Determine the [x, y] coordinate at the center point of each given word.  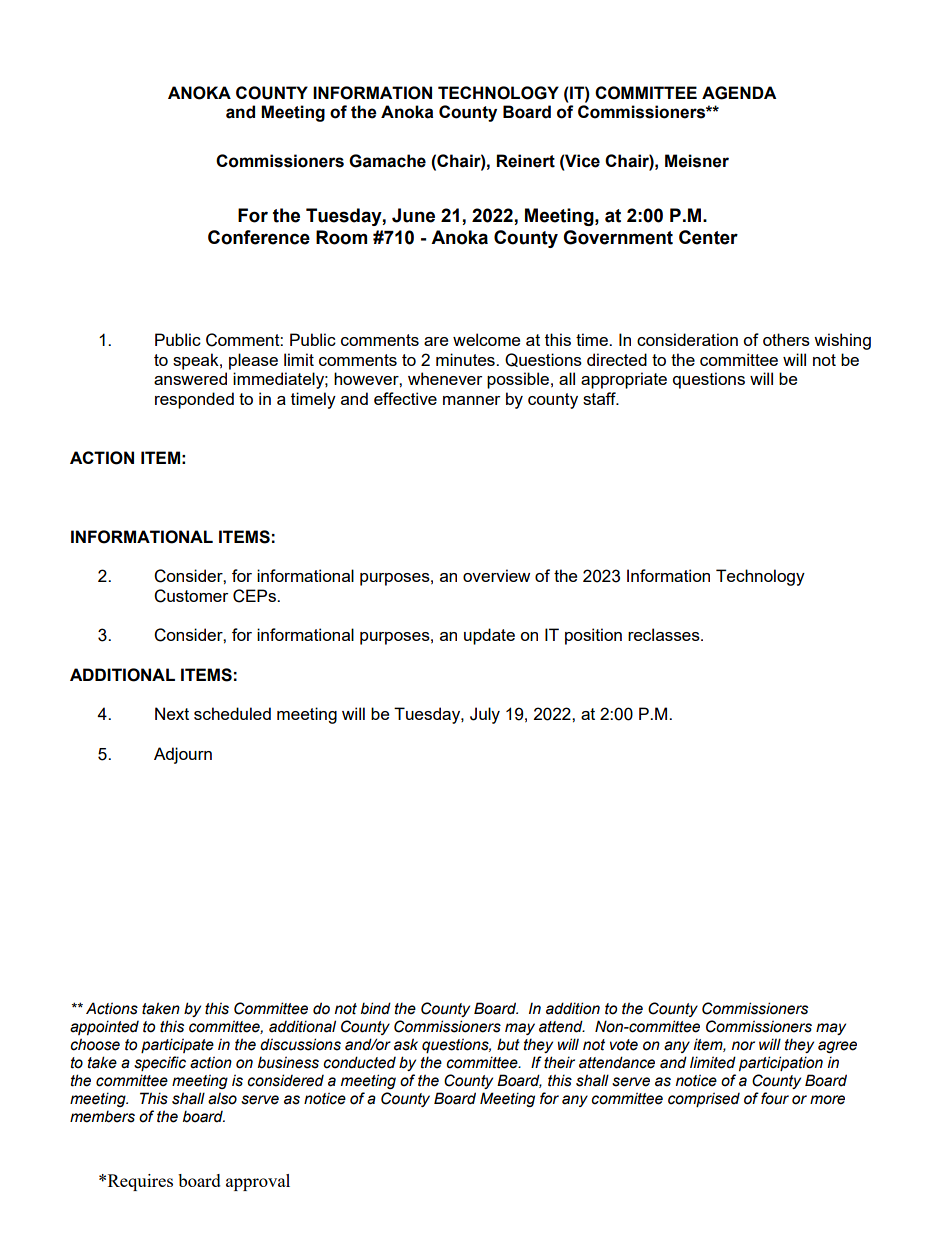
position [593, 636]
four [775, 1098]
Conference [259, 237]
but [508, 1044]
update [489, 636]
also [222, 1099]
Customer [191, 596]
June [413, 215]
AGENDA [739, 93]
